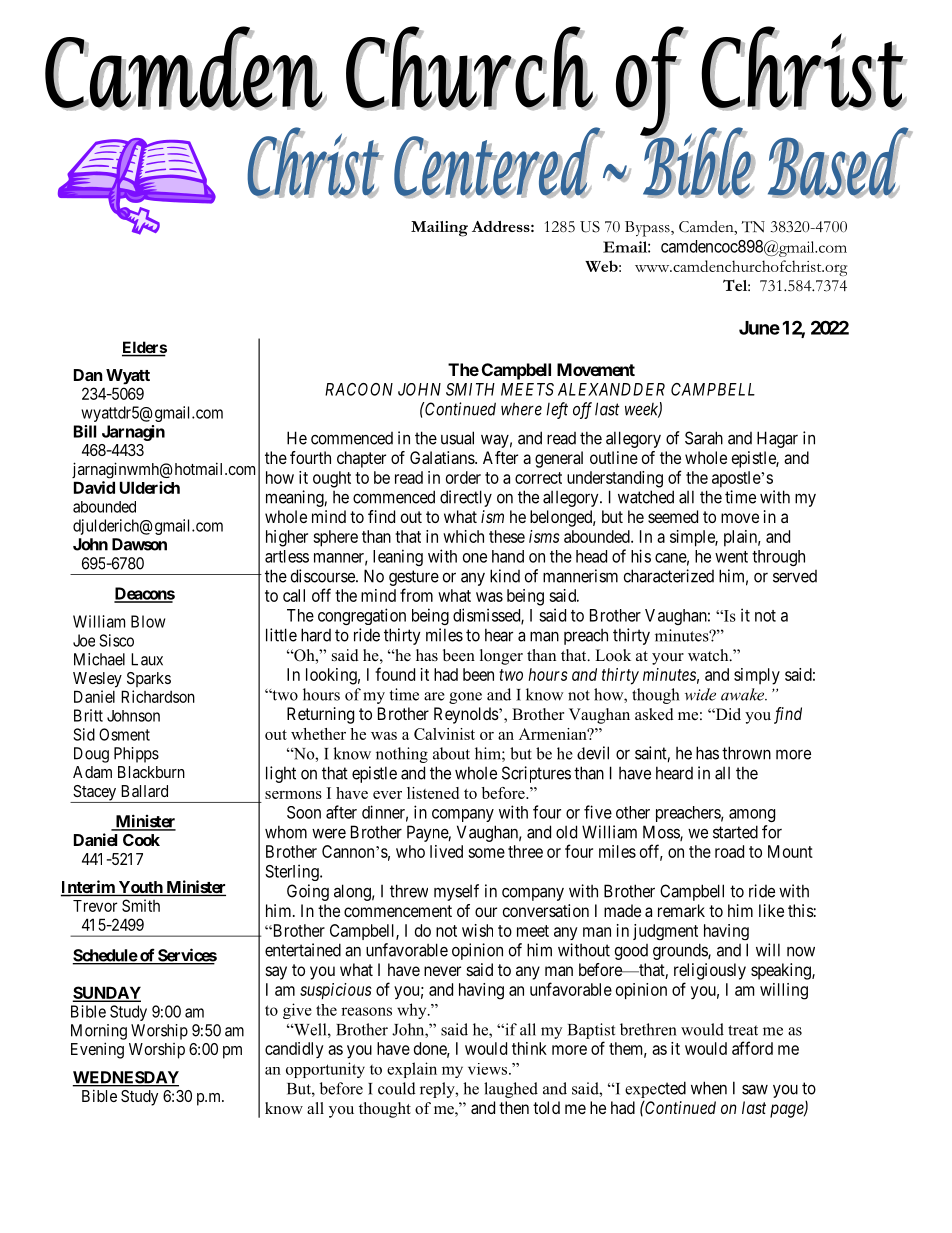 The width and height of the image is (952, 1233). I want to click on which, so click(463, 536).
